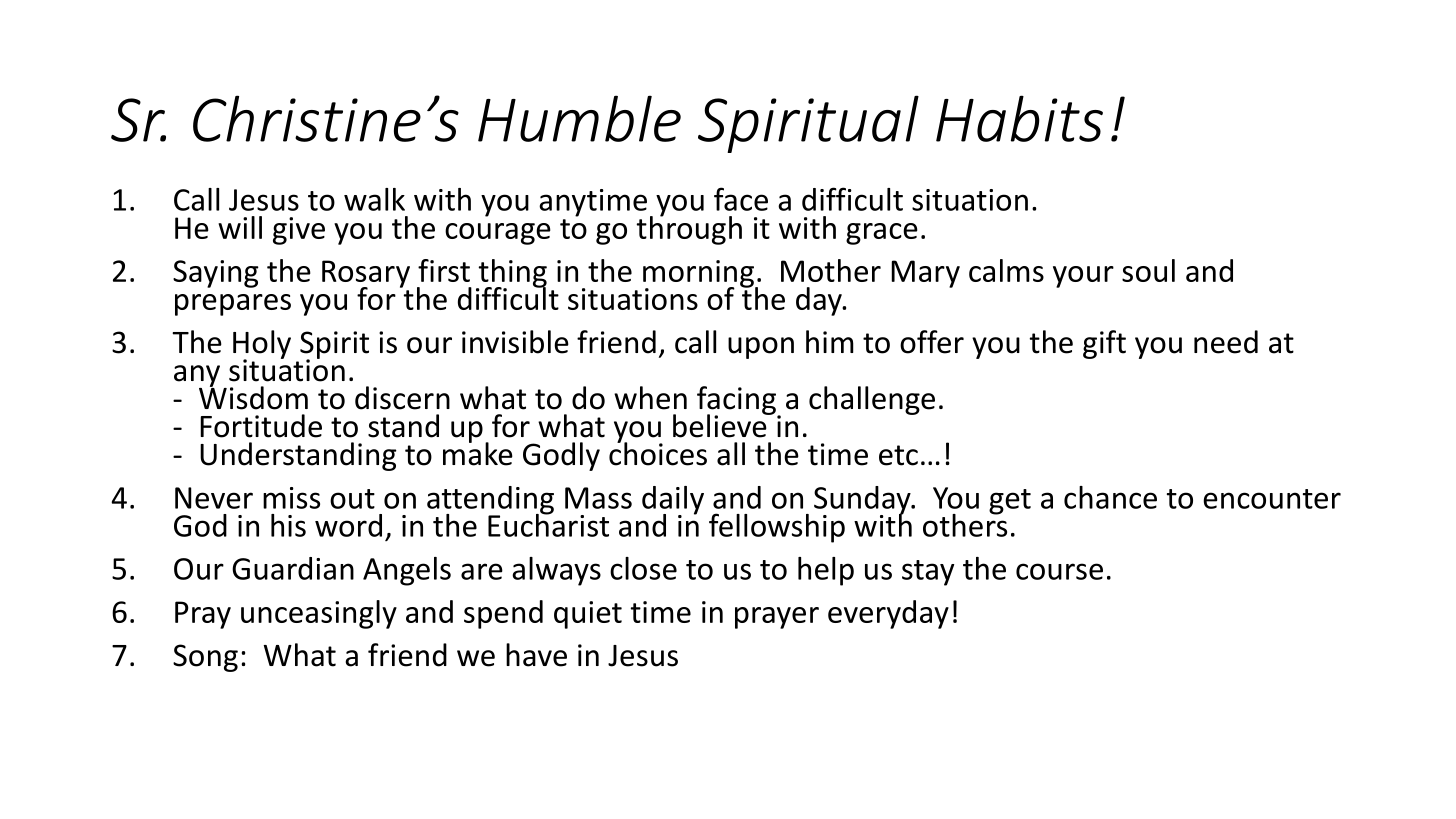 The height and width of the document is (819, 1456). Describe the element at coordinates (348, 525) in the document. I see `word` at that location.
